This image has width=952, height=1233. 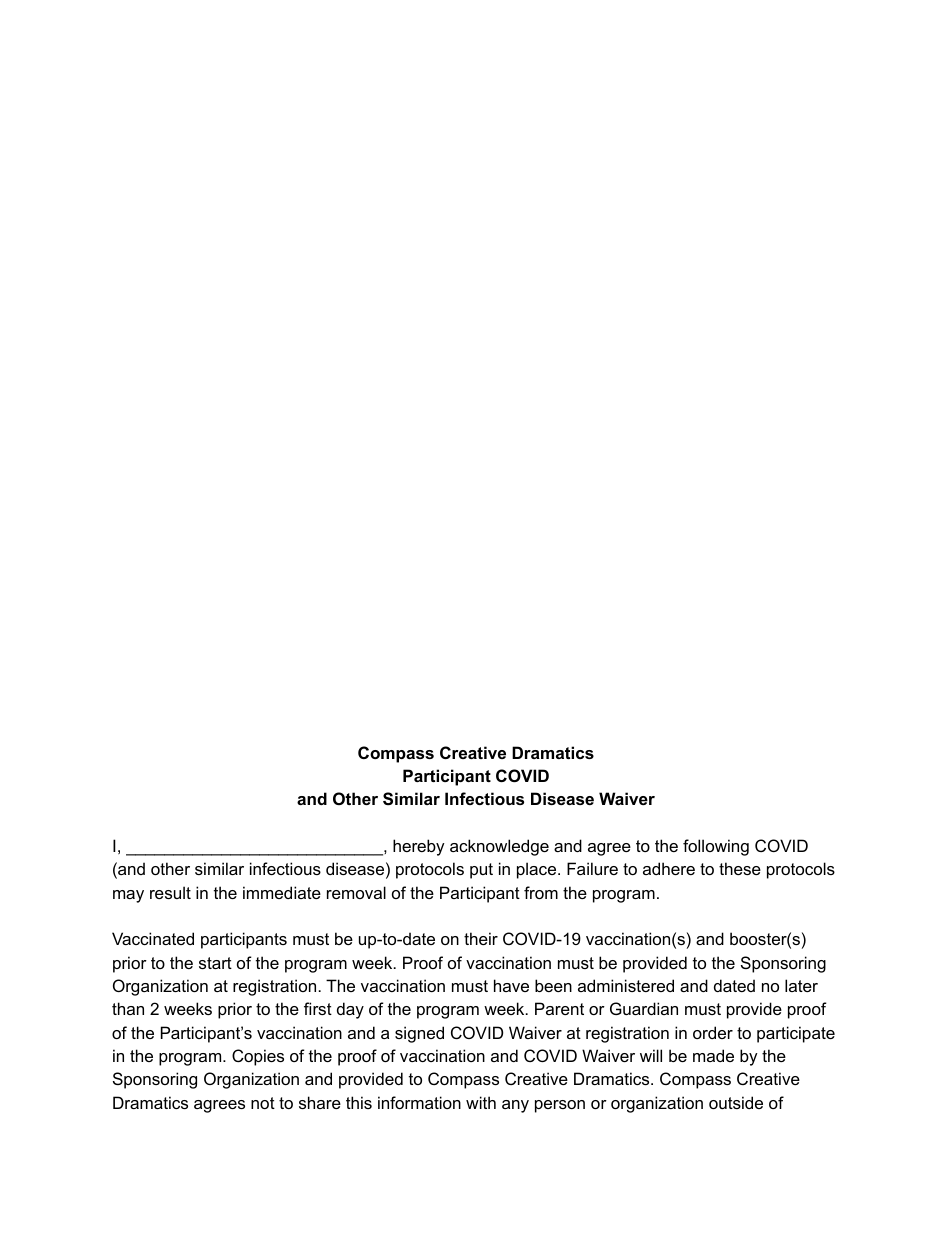 I want to click on result, so click(x=170, y=892).
